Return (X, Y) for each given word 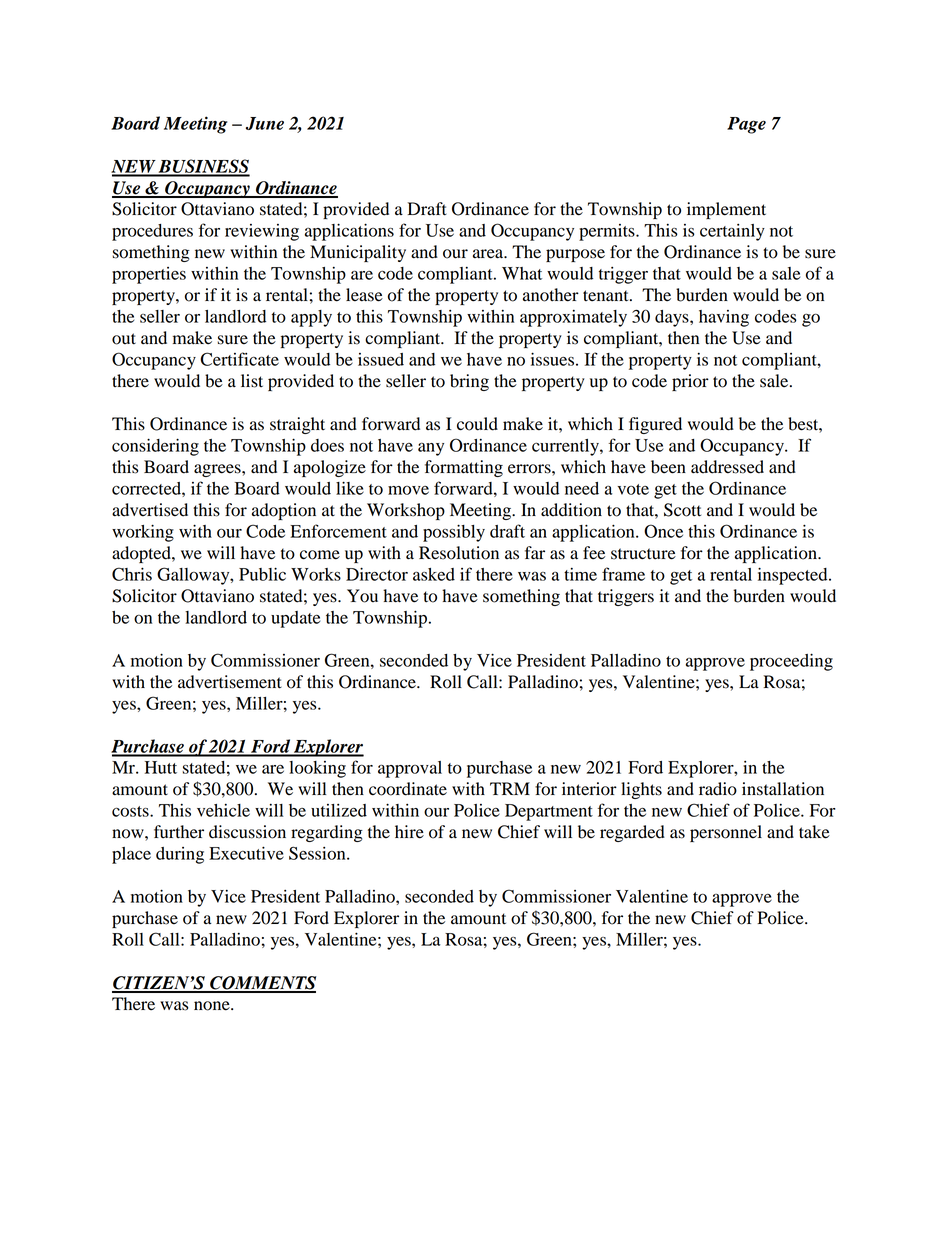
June (265, 123)
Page (746, 125)
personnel (726, 833)
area (489, 254)
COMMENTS (262, 984)
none (213, 1006)
